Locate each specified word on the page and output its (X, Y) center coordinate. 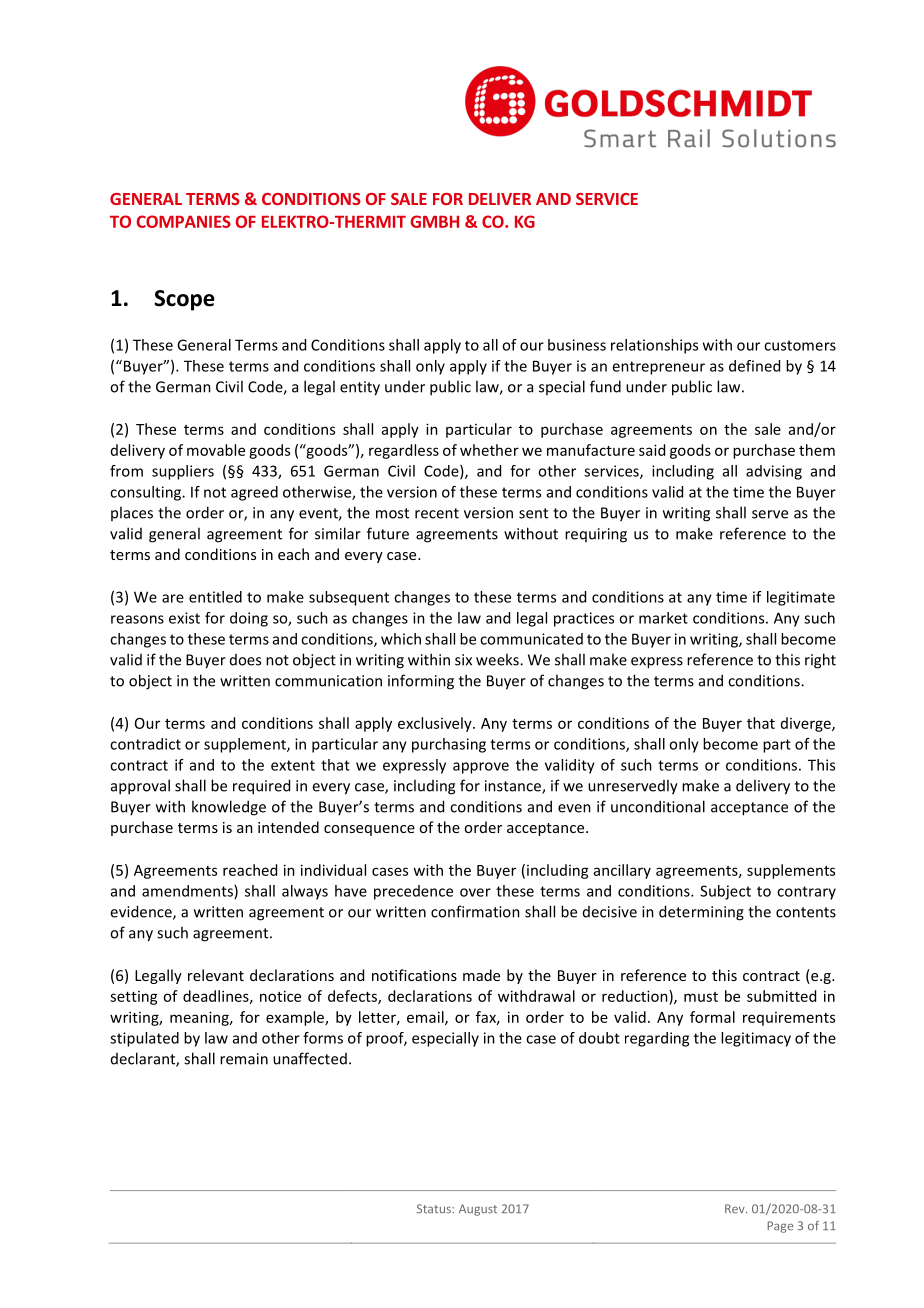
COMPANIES (184, 221)
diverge (807, 724)
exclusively (436, 724)
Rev (736, 1209)
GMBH (434, 221)
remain (244, 1059)
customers (800, 345)
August (478, 1210)
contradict (145, 744)
